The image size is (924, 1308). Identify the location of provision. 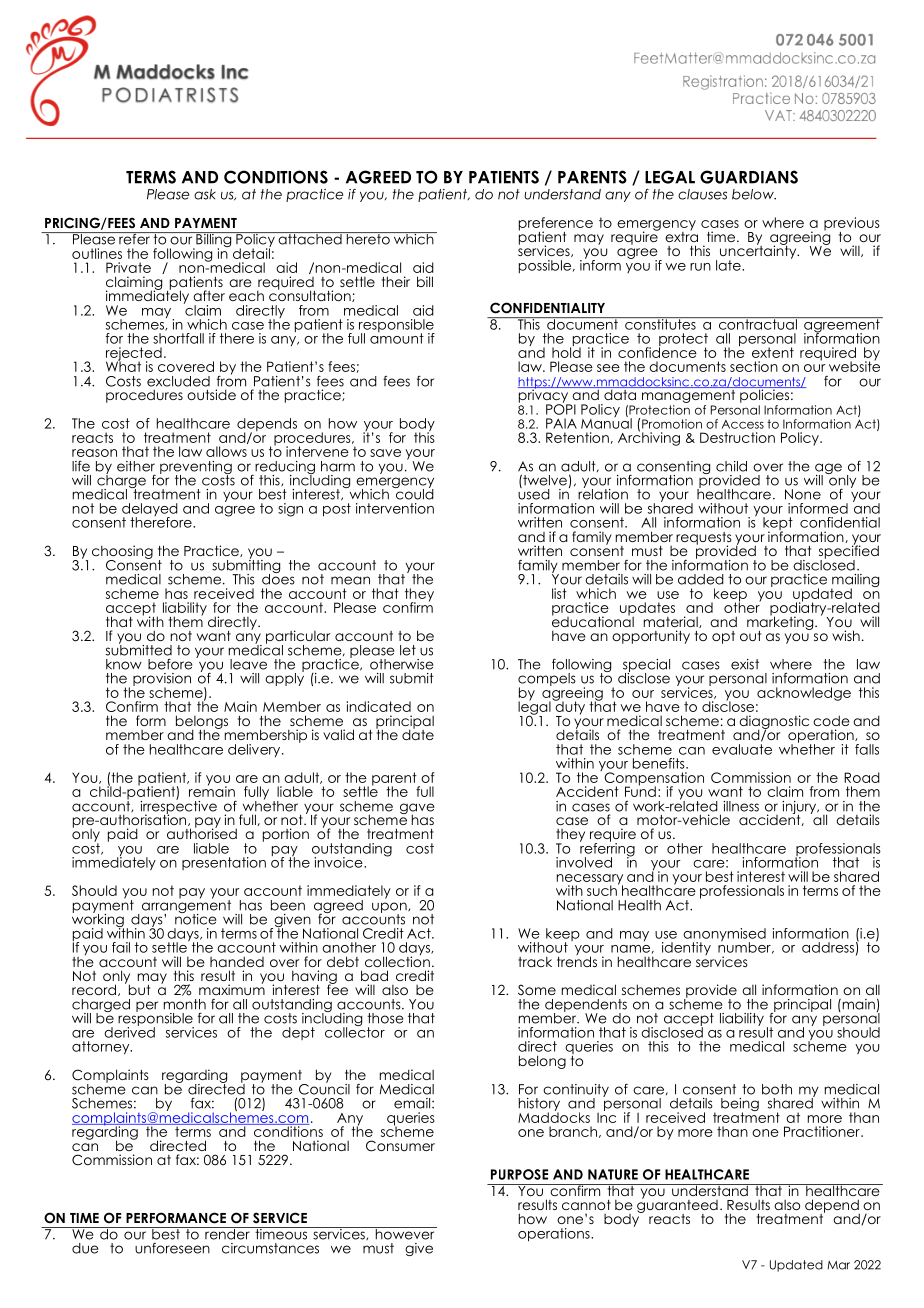
(162, 680).
